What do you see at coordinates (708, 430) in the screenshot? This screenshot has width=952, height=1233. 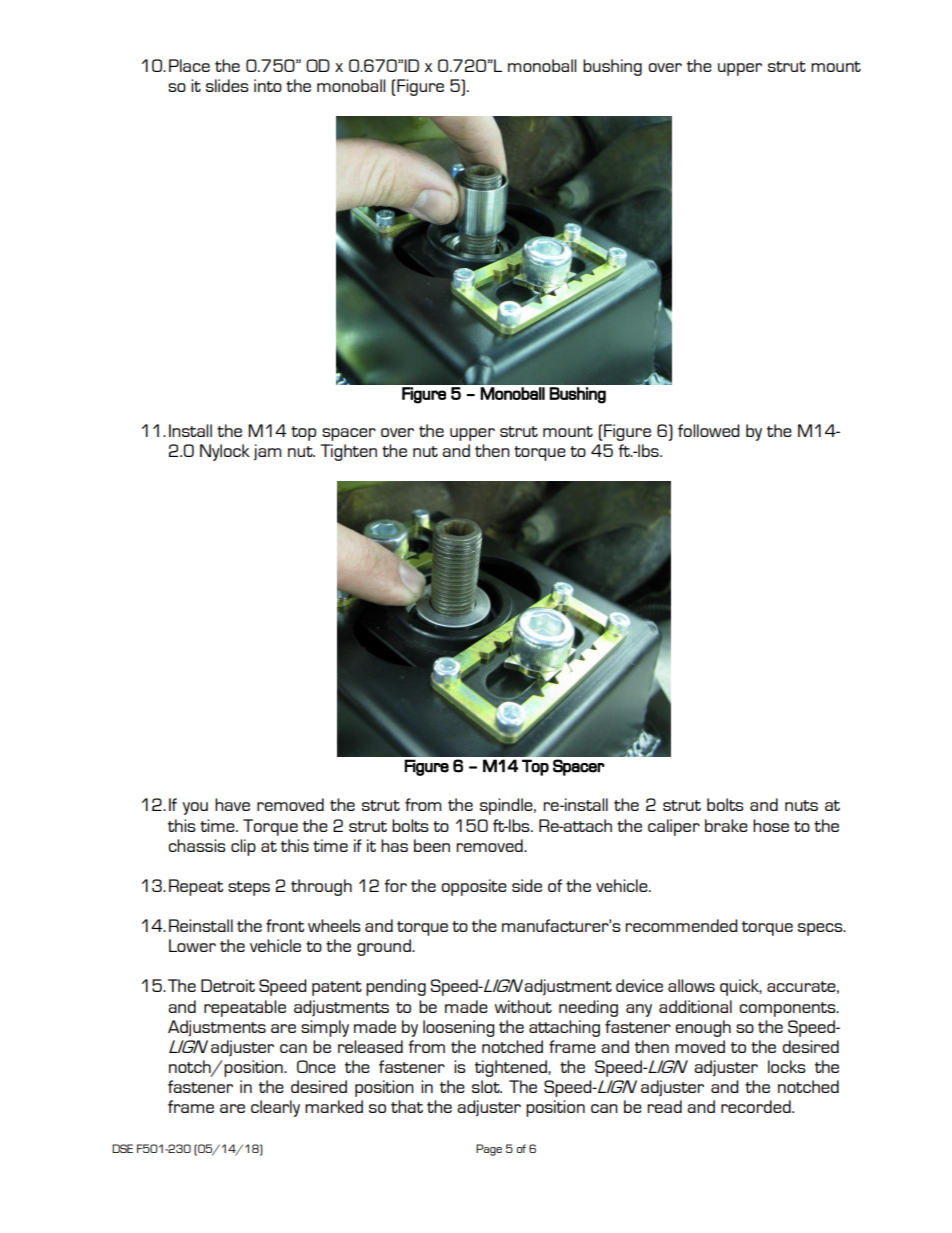 I see `followed` at bounding box center [708, 430].
